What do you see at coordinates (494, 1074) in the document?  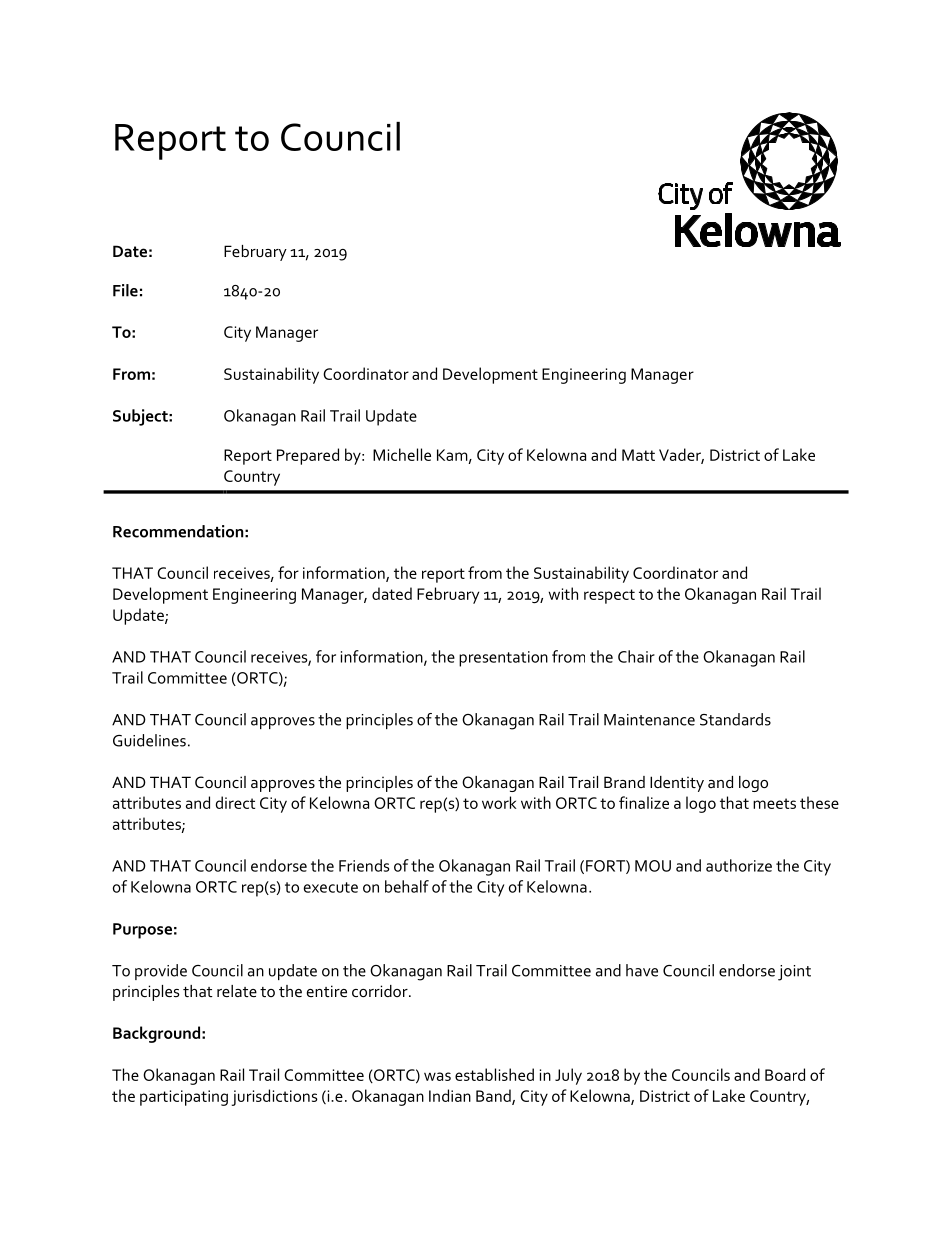 I see `established` at bounding box center [494, 1074].
